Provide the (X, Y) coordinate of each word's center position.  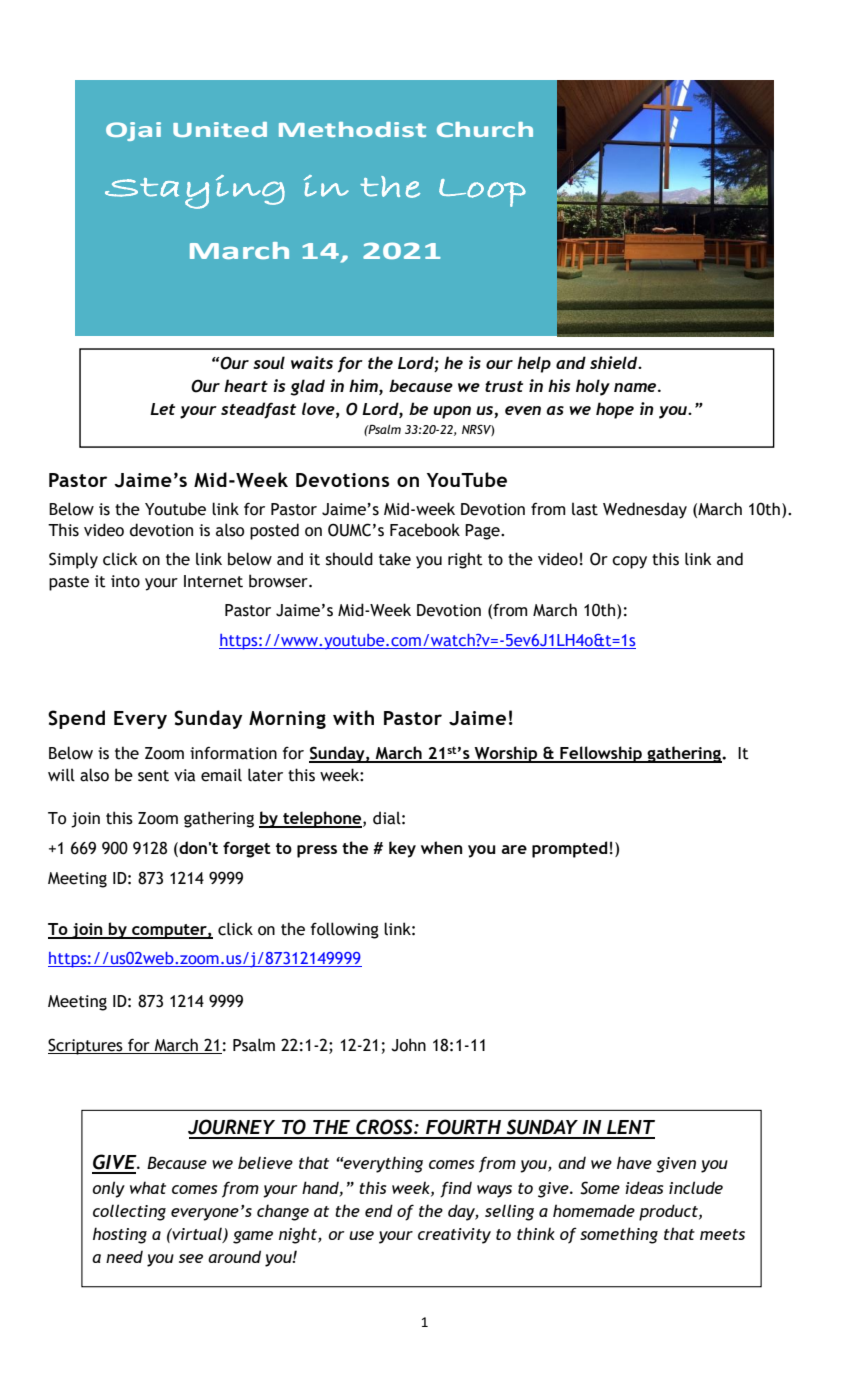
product (669, 1212)
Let (162, 409)
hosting (120, 1235)
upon (452, 412)
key (402, 849)
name (636, 387)
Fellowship (601, 754)
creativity (454, 1236)
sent (153, 776)
